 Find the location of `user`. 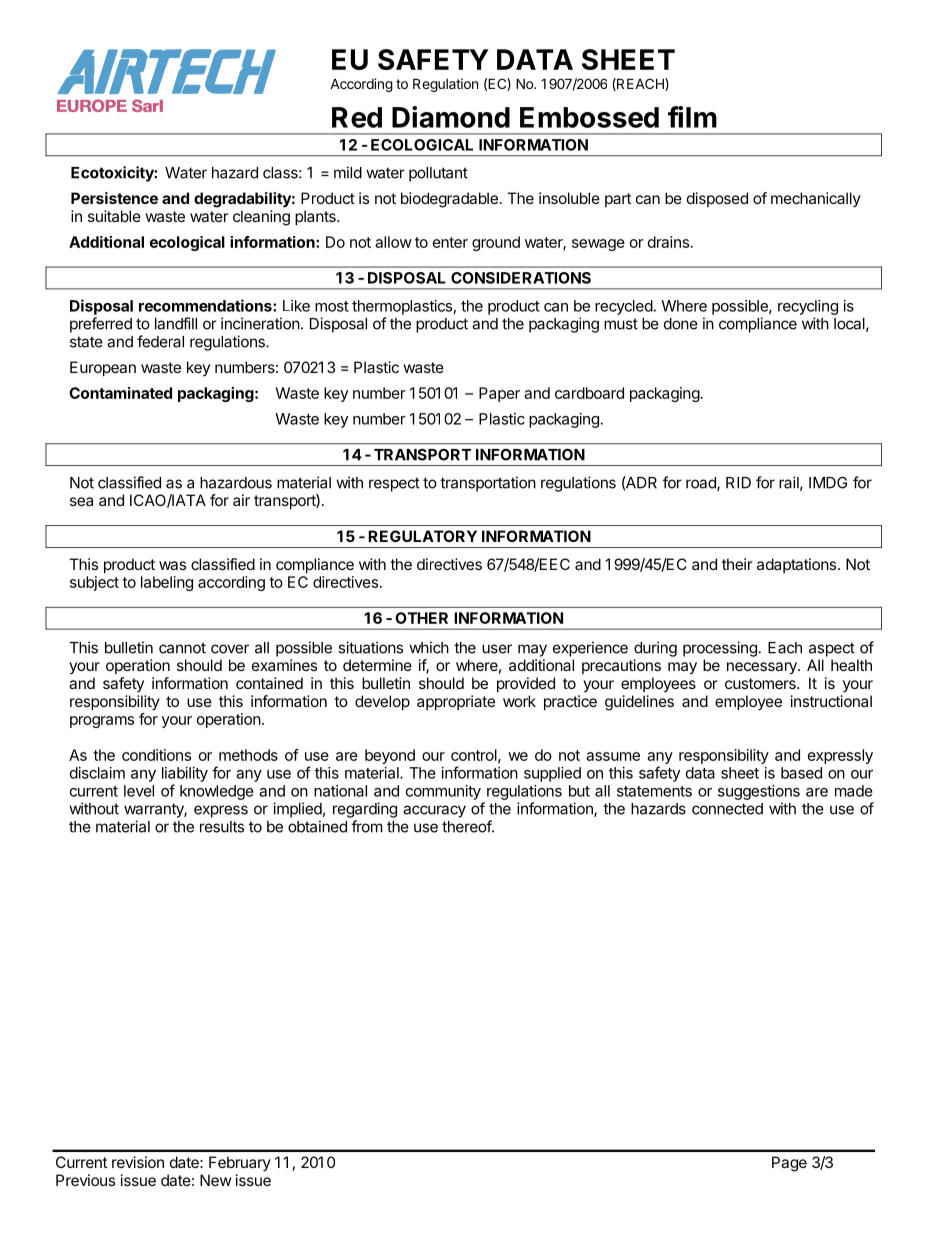

user is located at coordinates (497, 649).
